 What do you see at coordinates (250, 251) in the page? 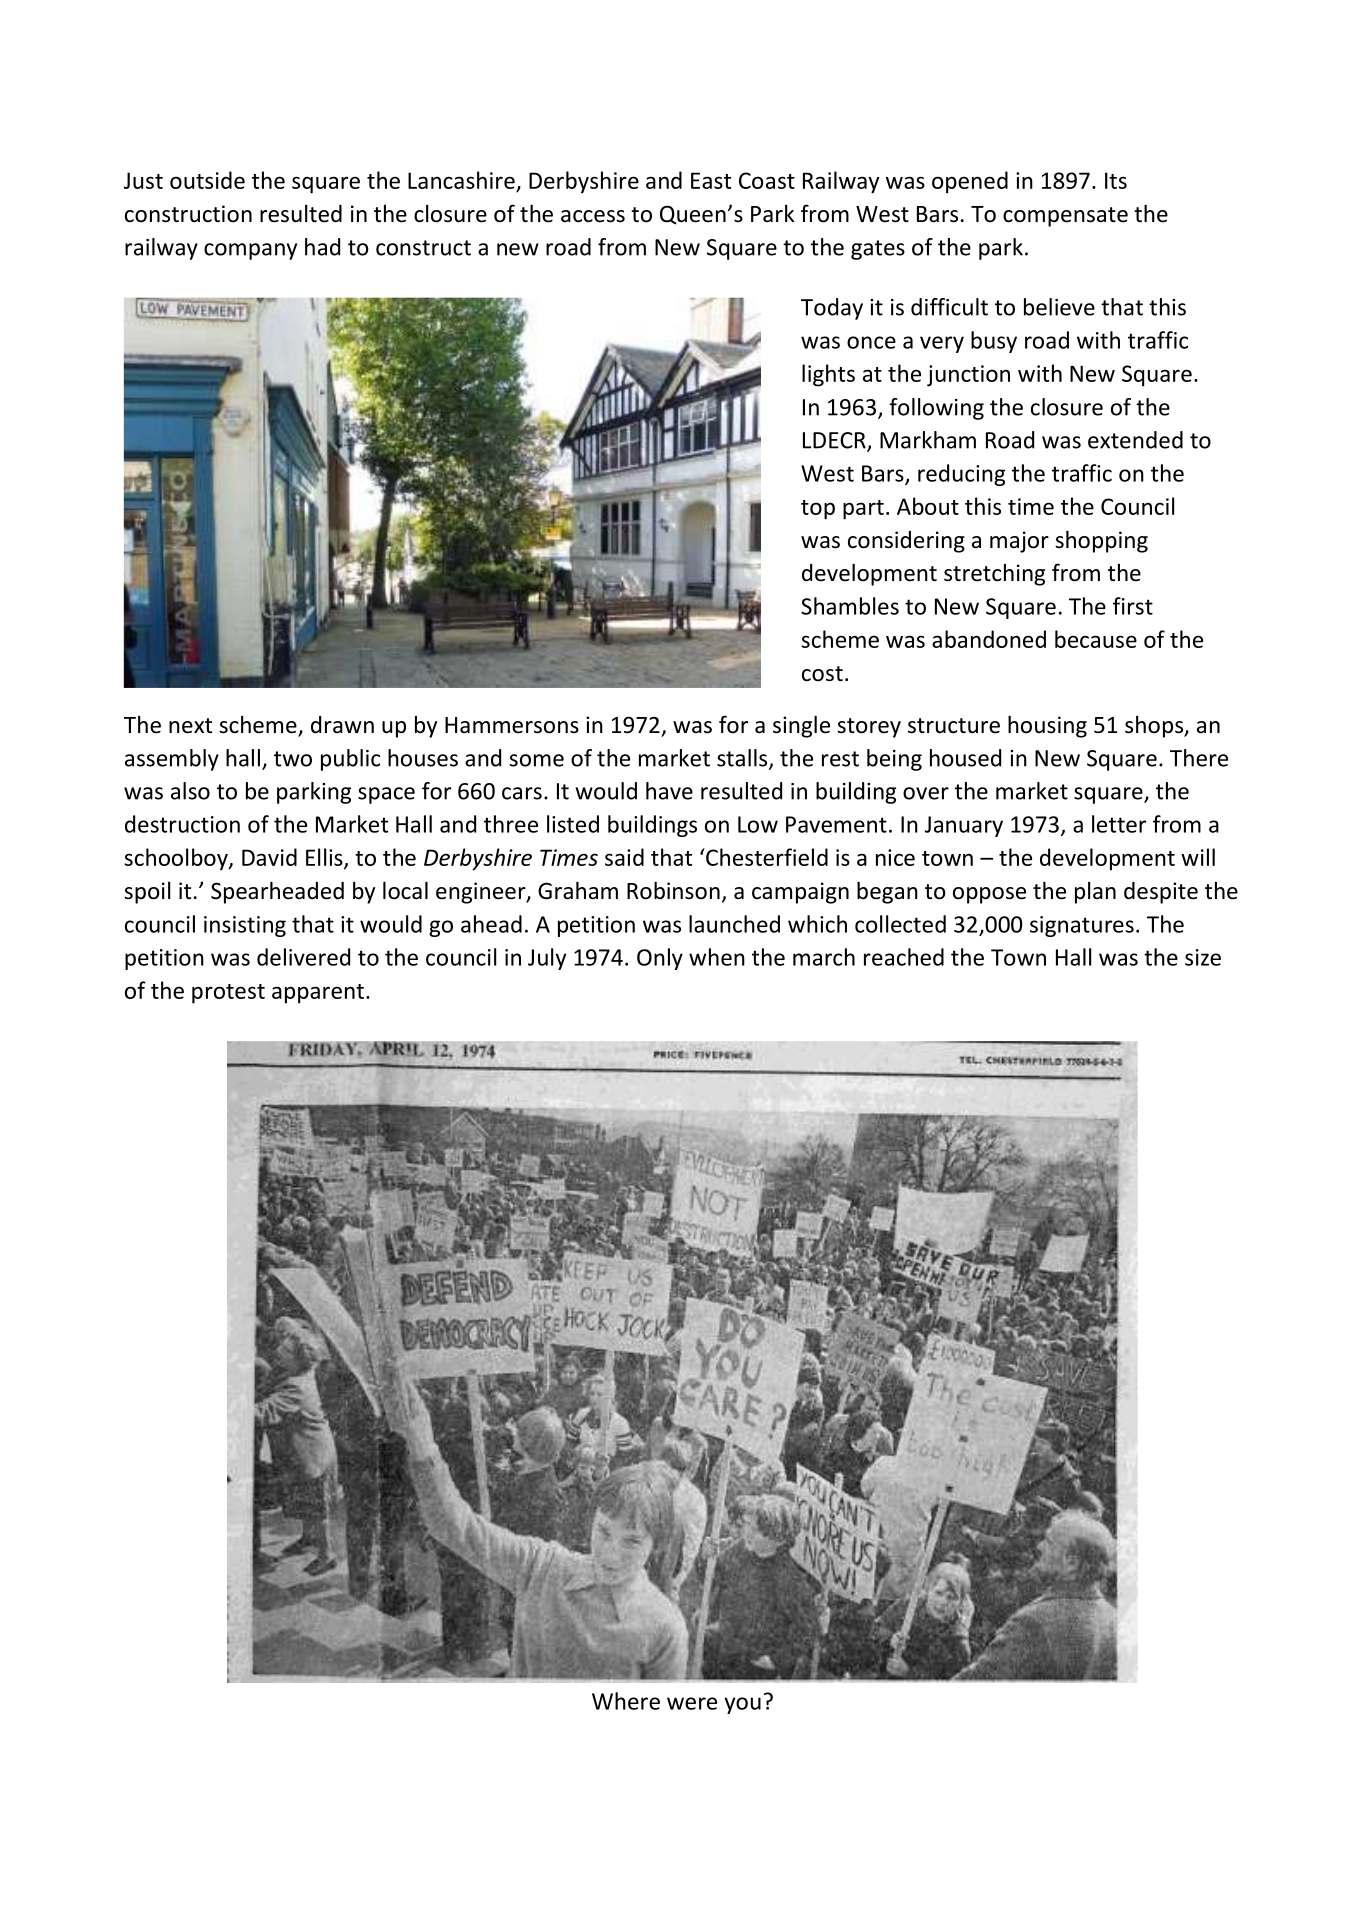
I see `company` at bounding box center [250, 251].
